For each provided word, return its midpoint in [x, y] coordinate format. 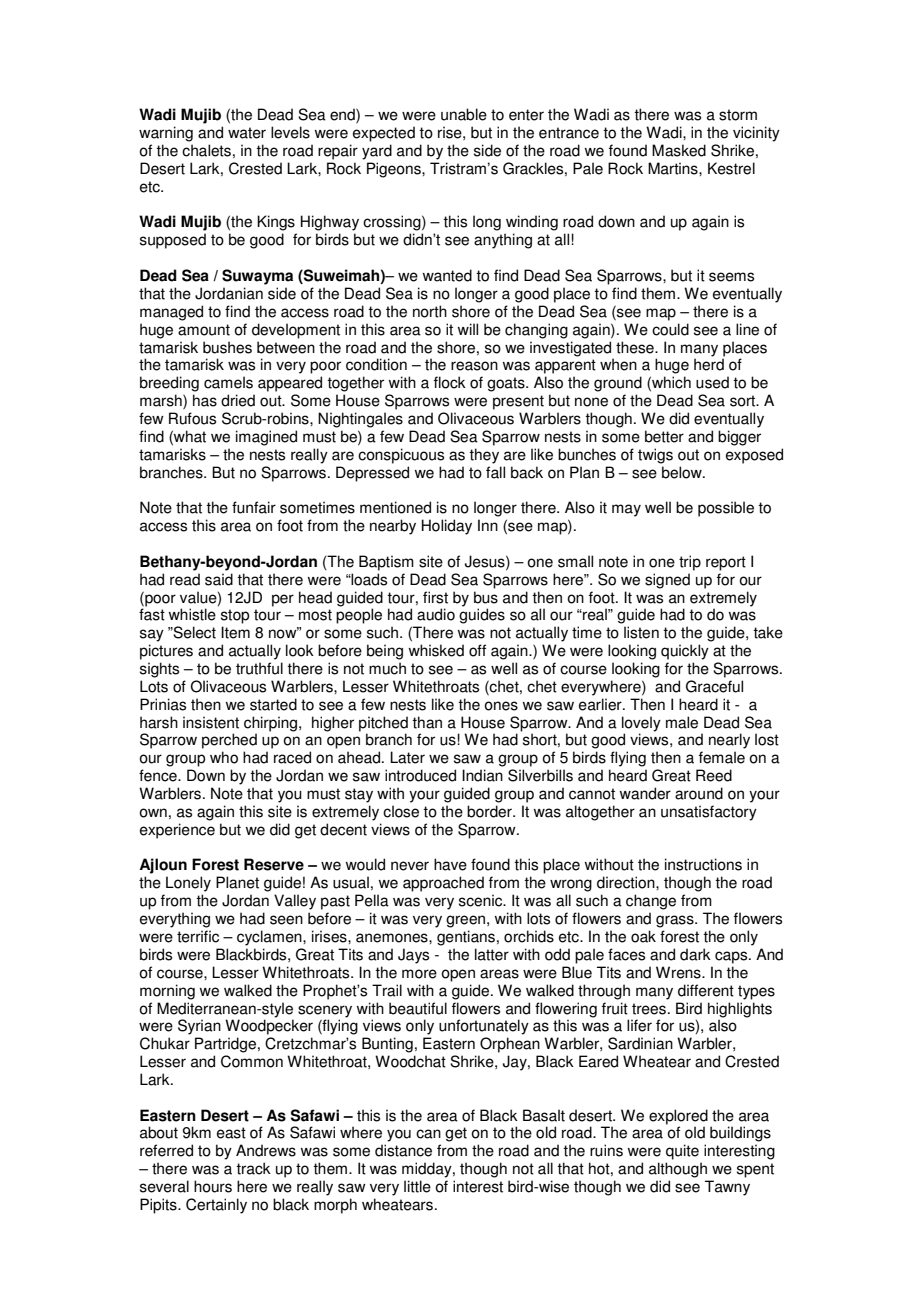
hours [213, 1186]
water [247, 133]
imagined [266, 438]
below [683, 472]
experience [177, 831]
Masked [679, 150]
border [490, 811]
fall [495, 472]
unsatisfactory [709, 813]
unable [464, 114]
